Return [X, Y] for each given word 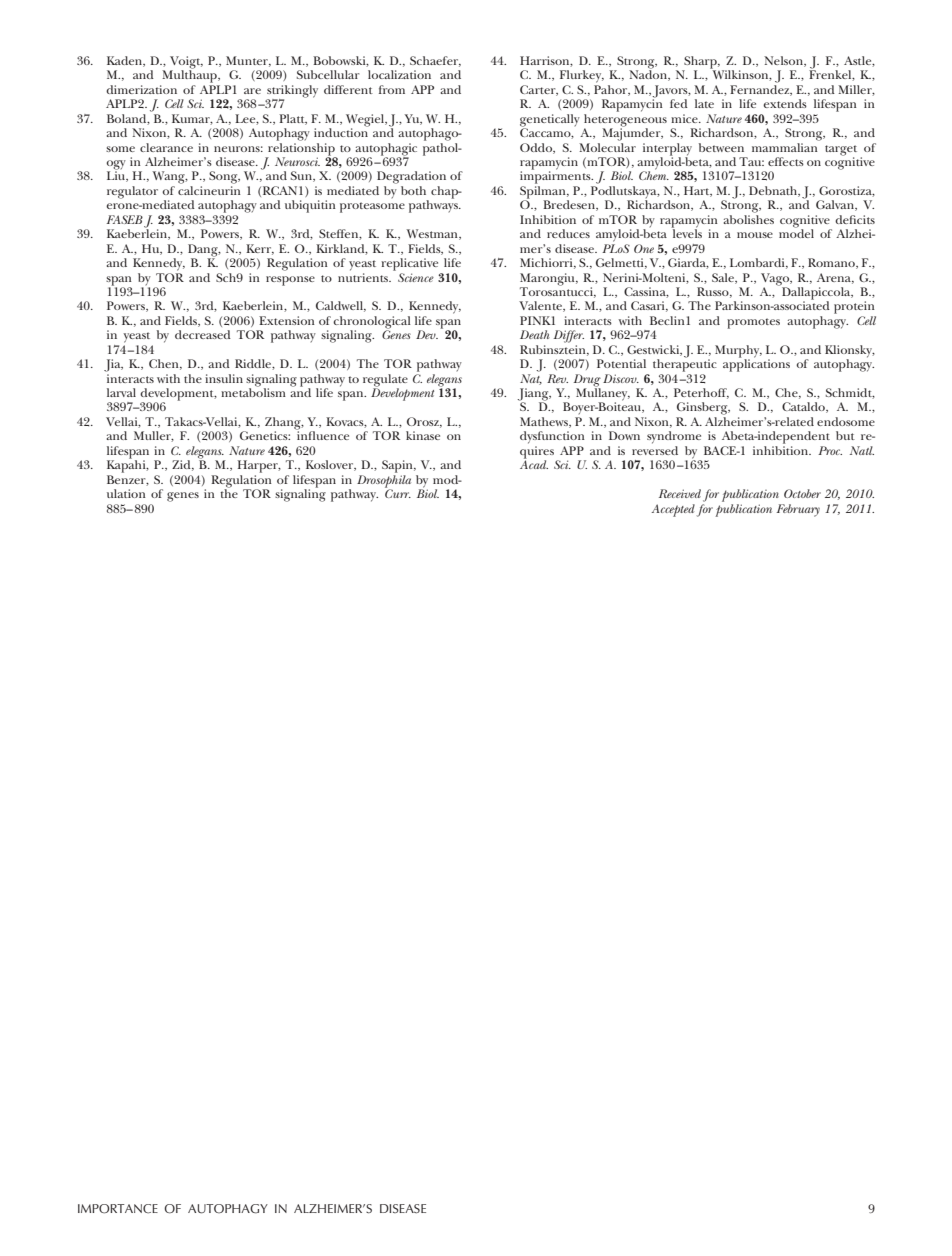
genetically [550, 121]
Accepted [673, 510]
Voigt [186, 63]
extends [785, 103]
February [798, 510]
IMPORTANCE [118, 1209]
